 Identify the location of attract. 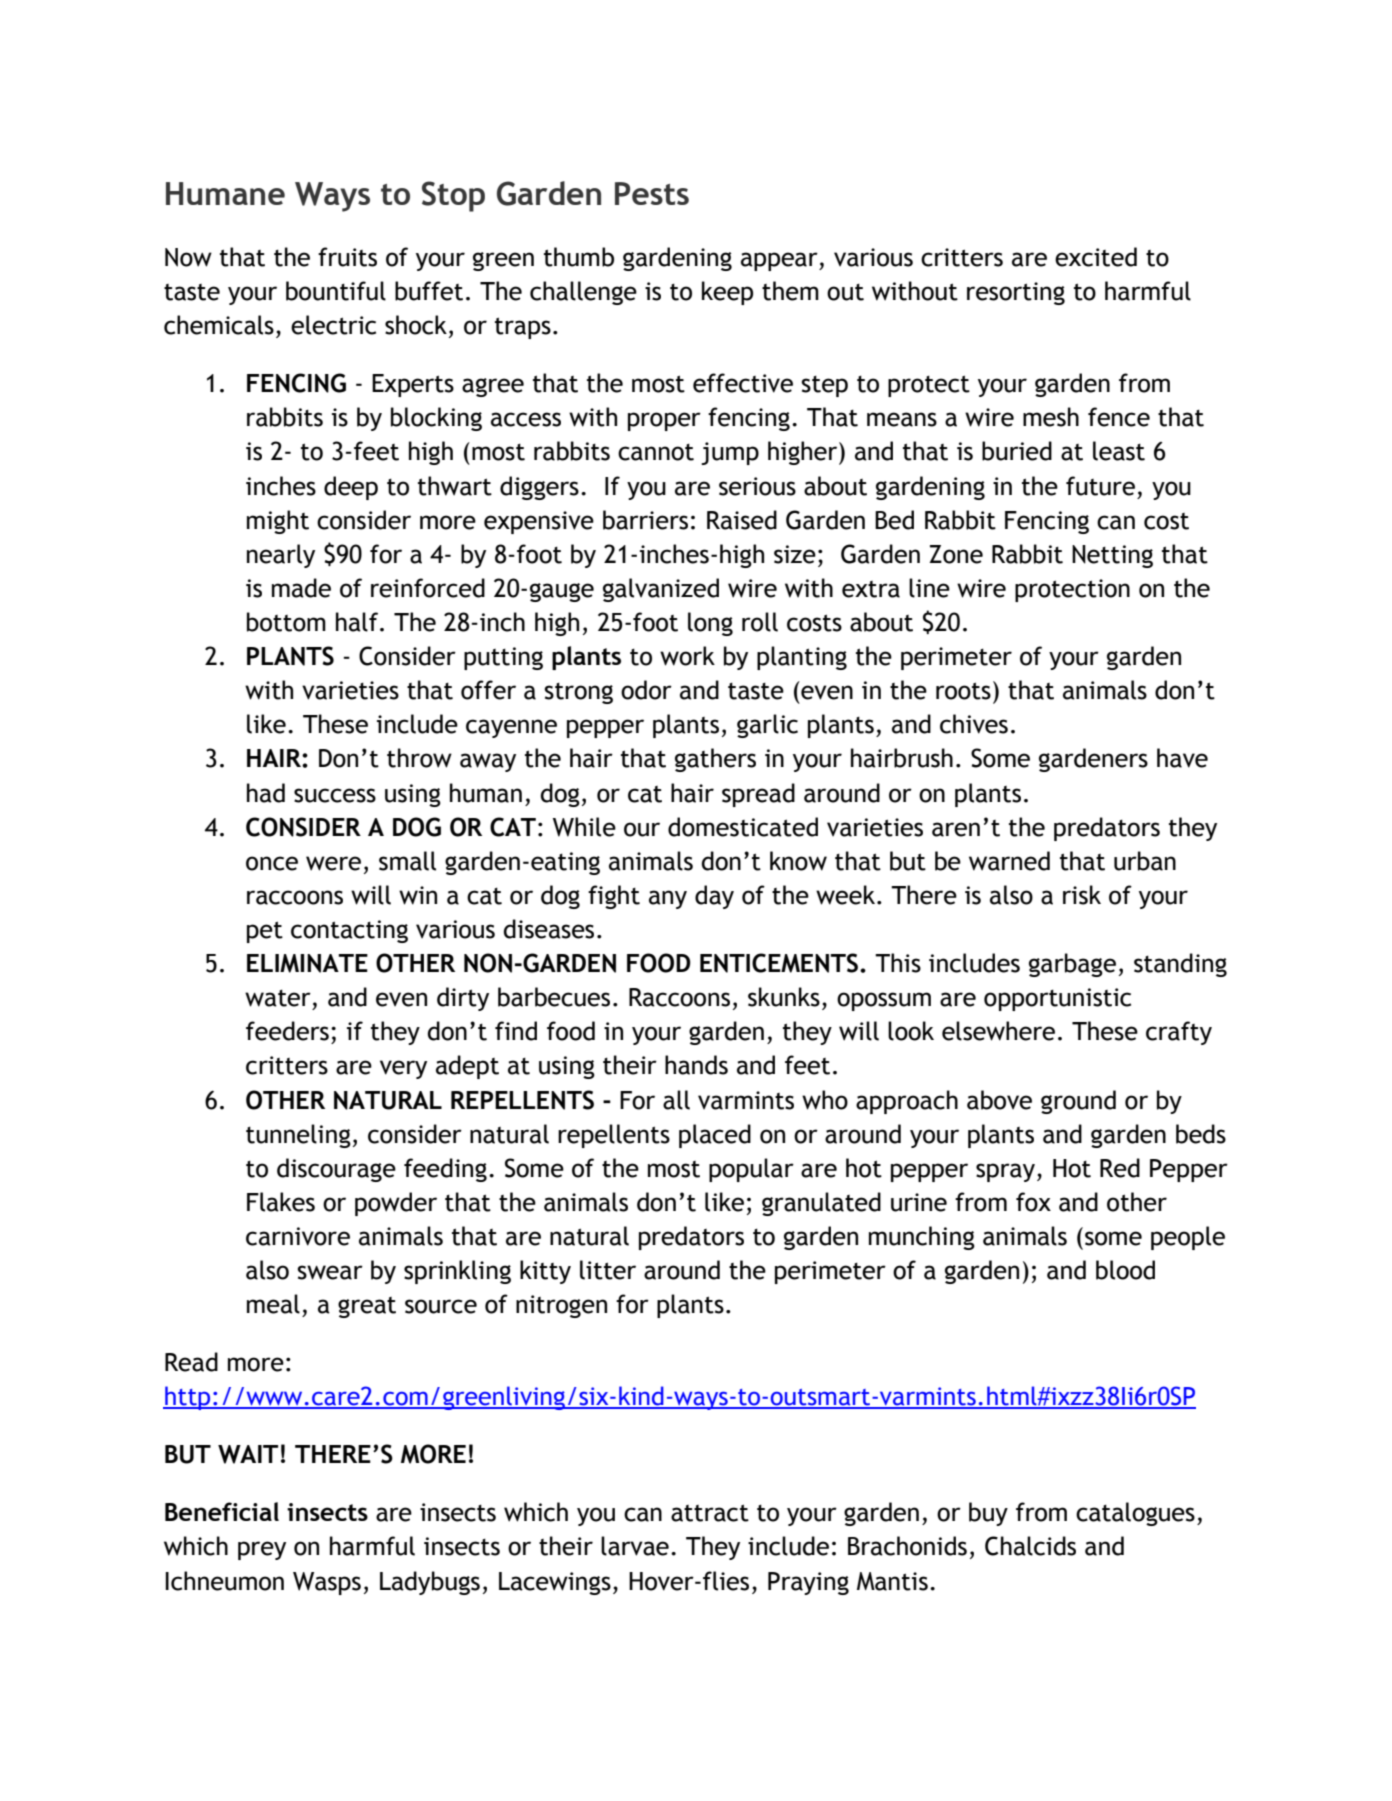
(710, 1513).
